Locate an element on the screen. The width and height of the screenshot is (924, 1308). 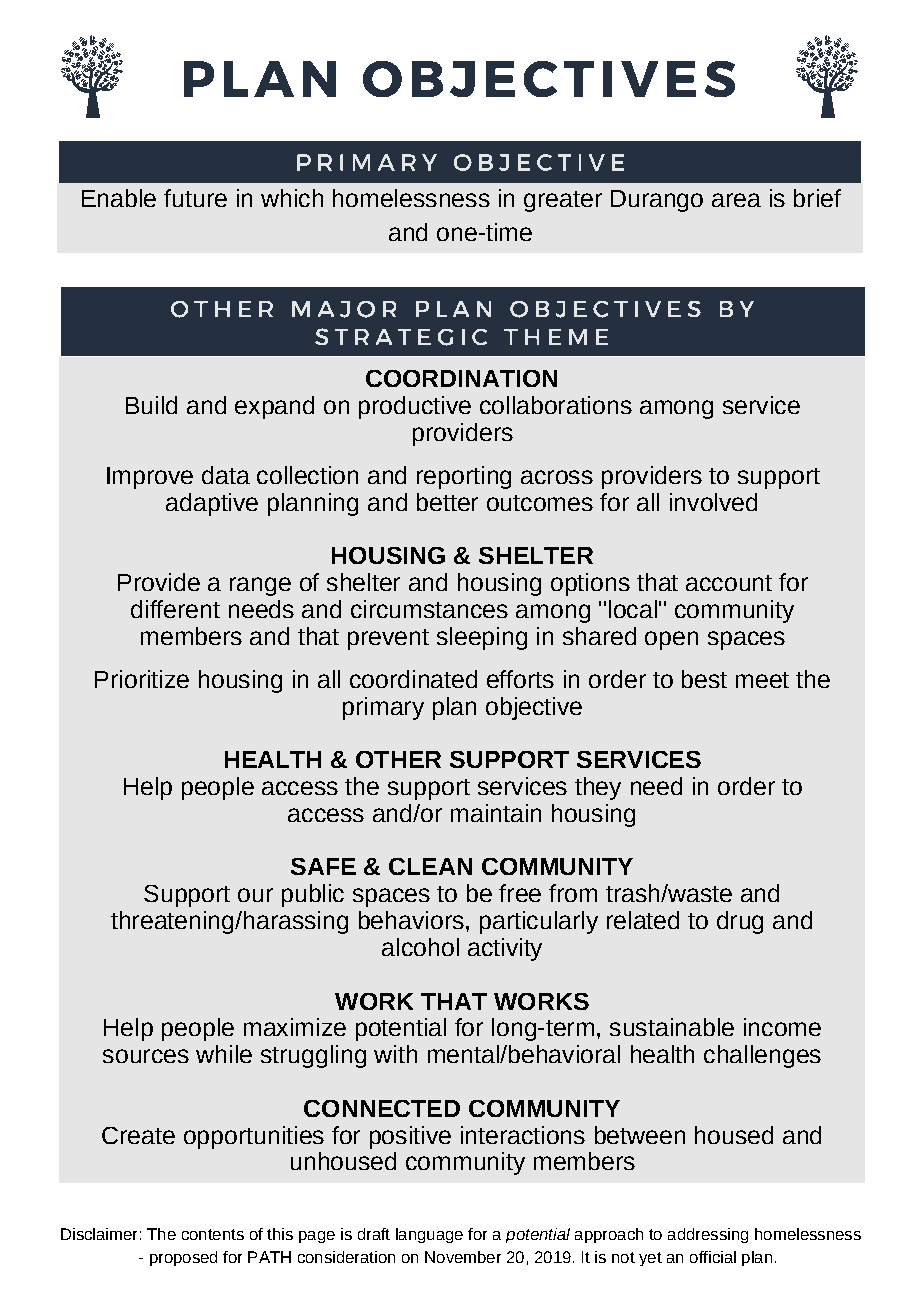
different is located at coordinates (175, 609).
